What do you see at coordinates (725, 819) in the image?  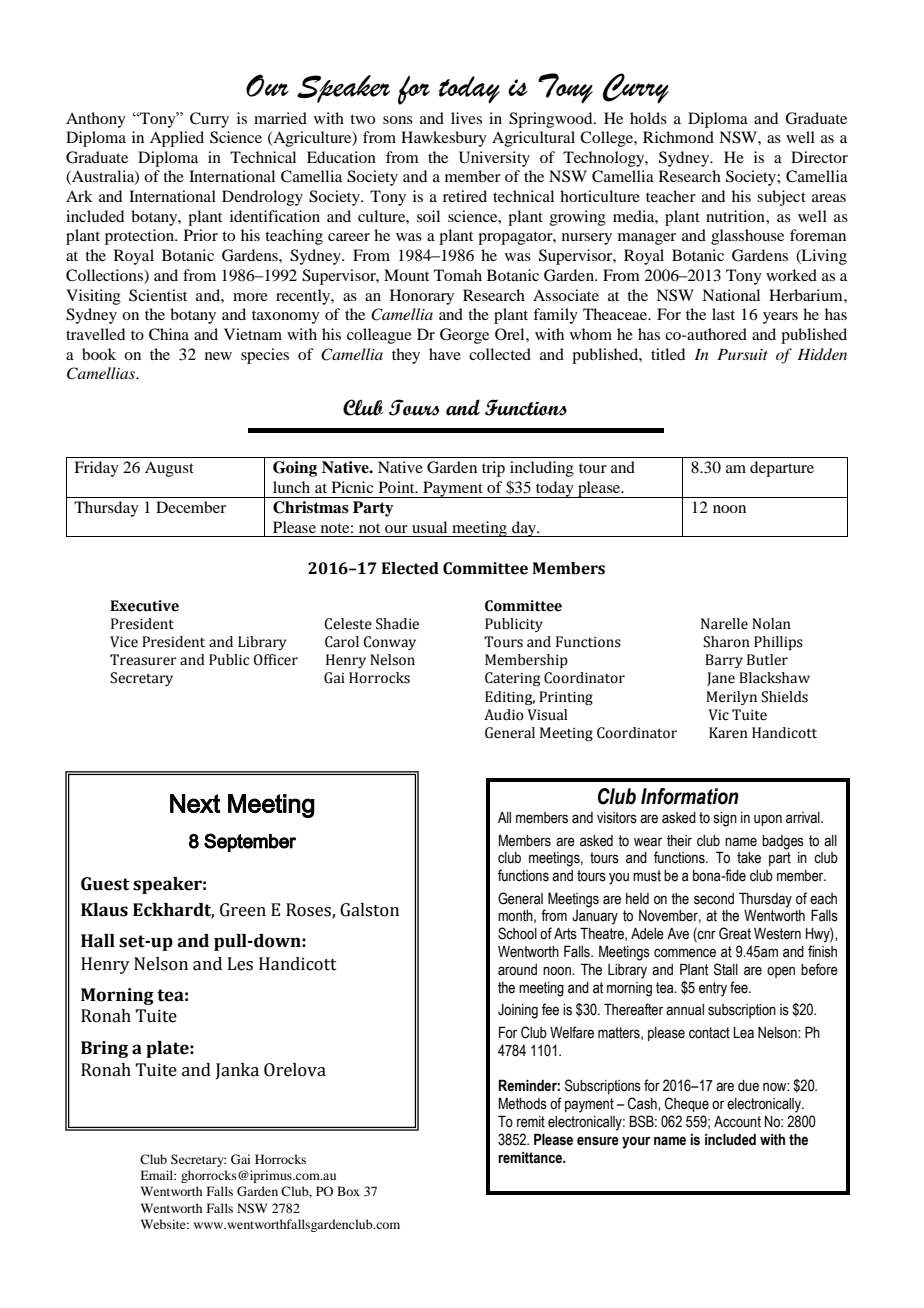 I see `sign` at bounding box center [725, 819].
